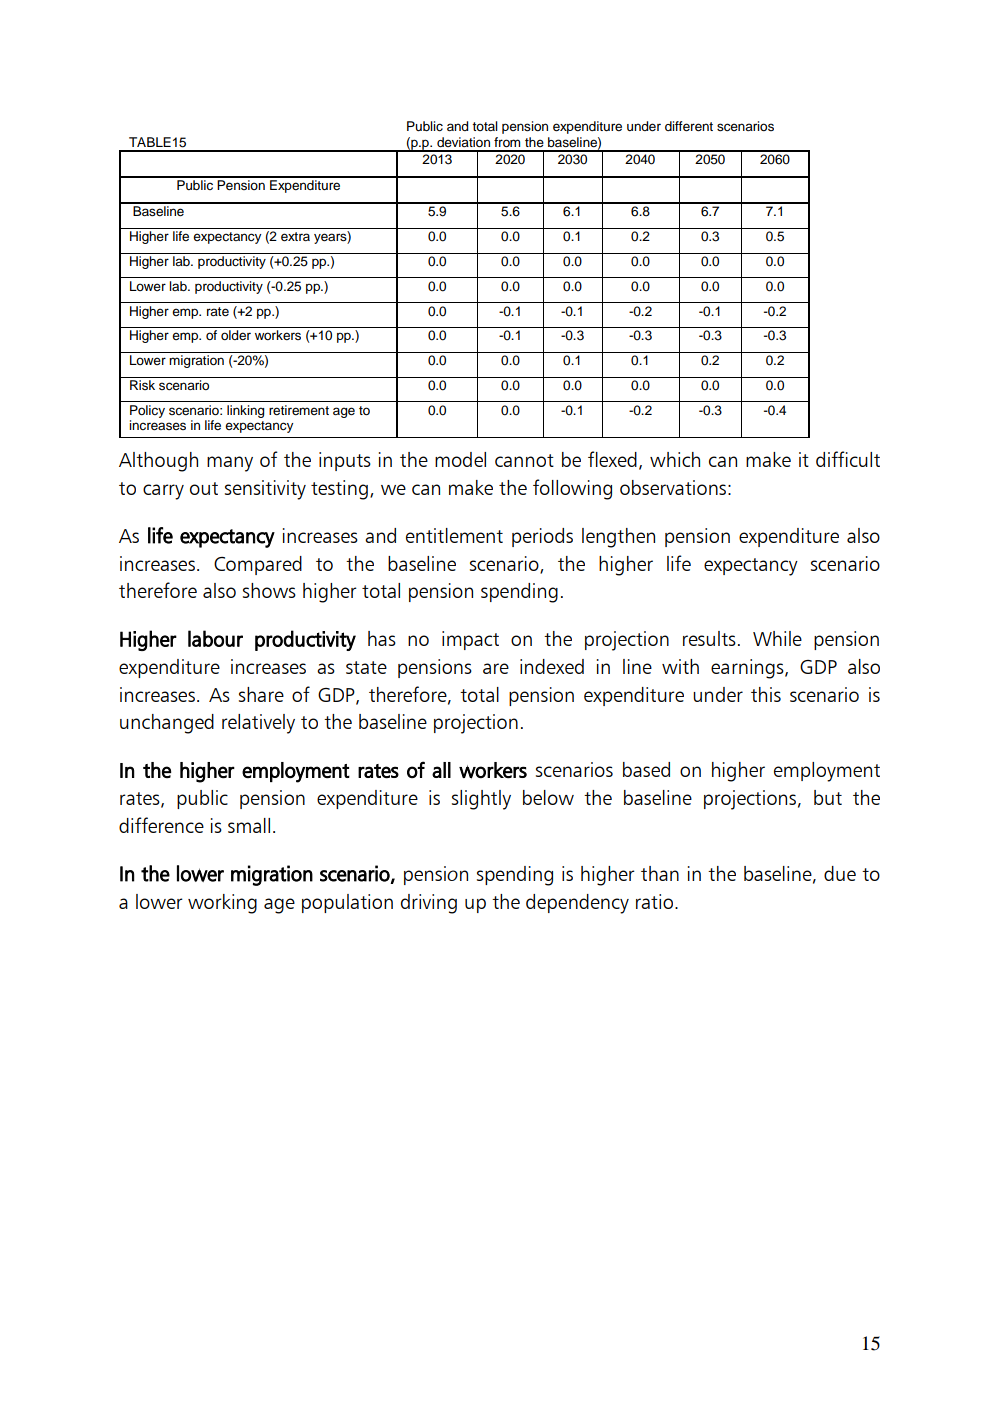 The image size is (1000, 1414). What do you see at coordinates (777, 638) in the page?
I see `While` at bounding box center [777, 638].
